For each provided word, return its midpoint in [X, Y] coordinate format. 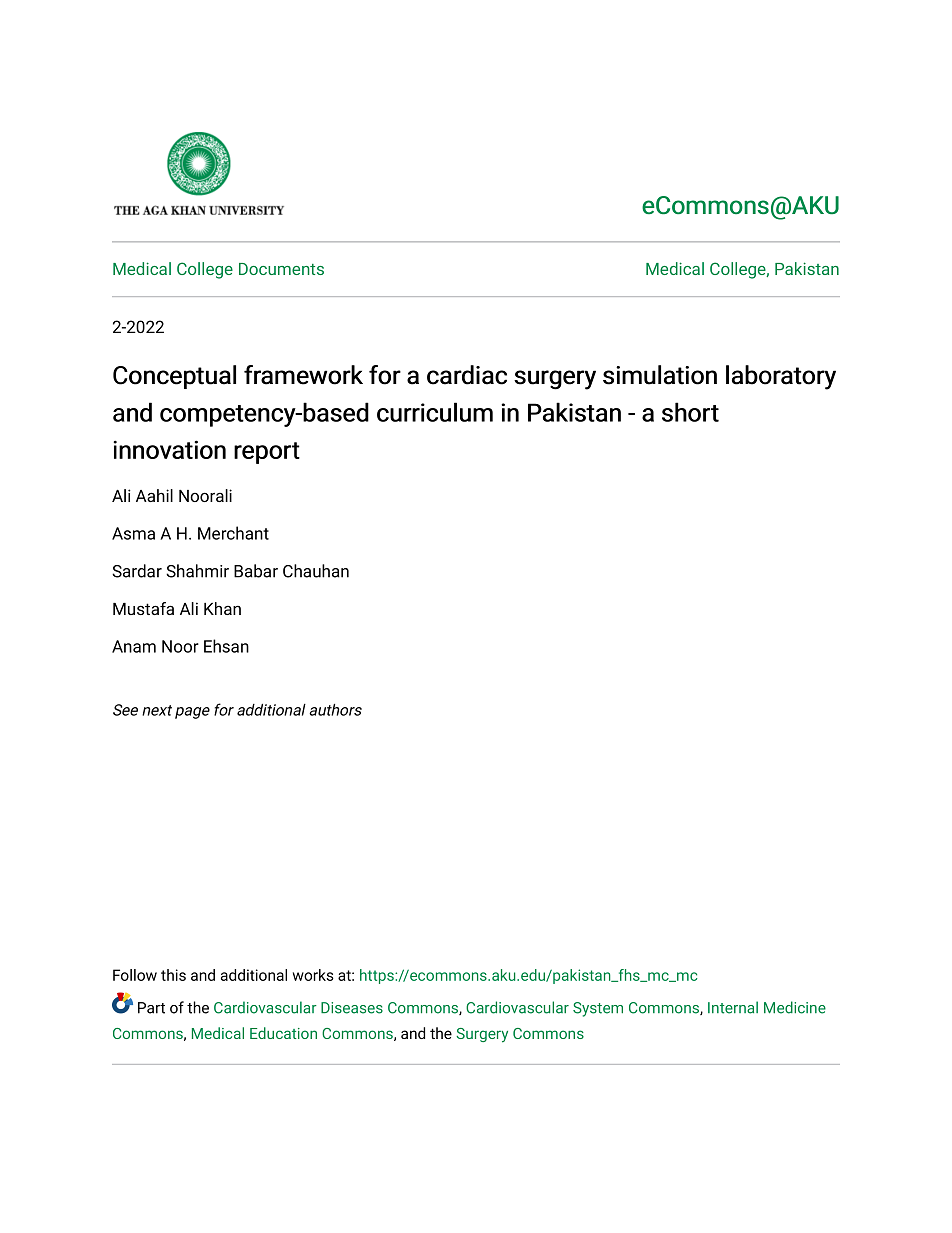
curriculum [435, 412]
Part [151, 1008]
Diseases [352, 1008]
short [690, 412]
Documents [281, 269]
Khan [222, 608]
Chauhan [316, 571]
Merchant [233, 533]
